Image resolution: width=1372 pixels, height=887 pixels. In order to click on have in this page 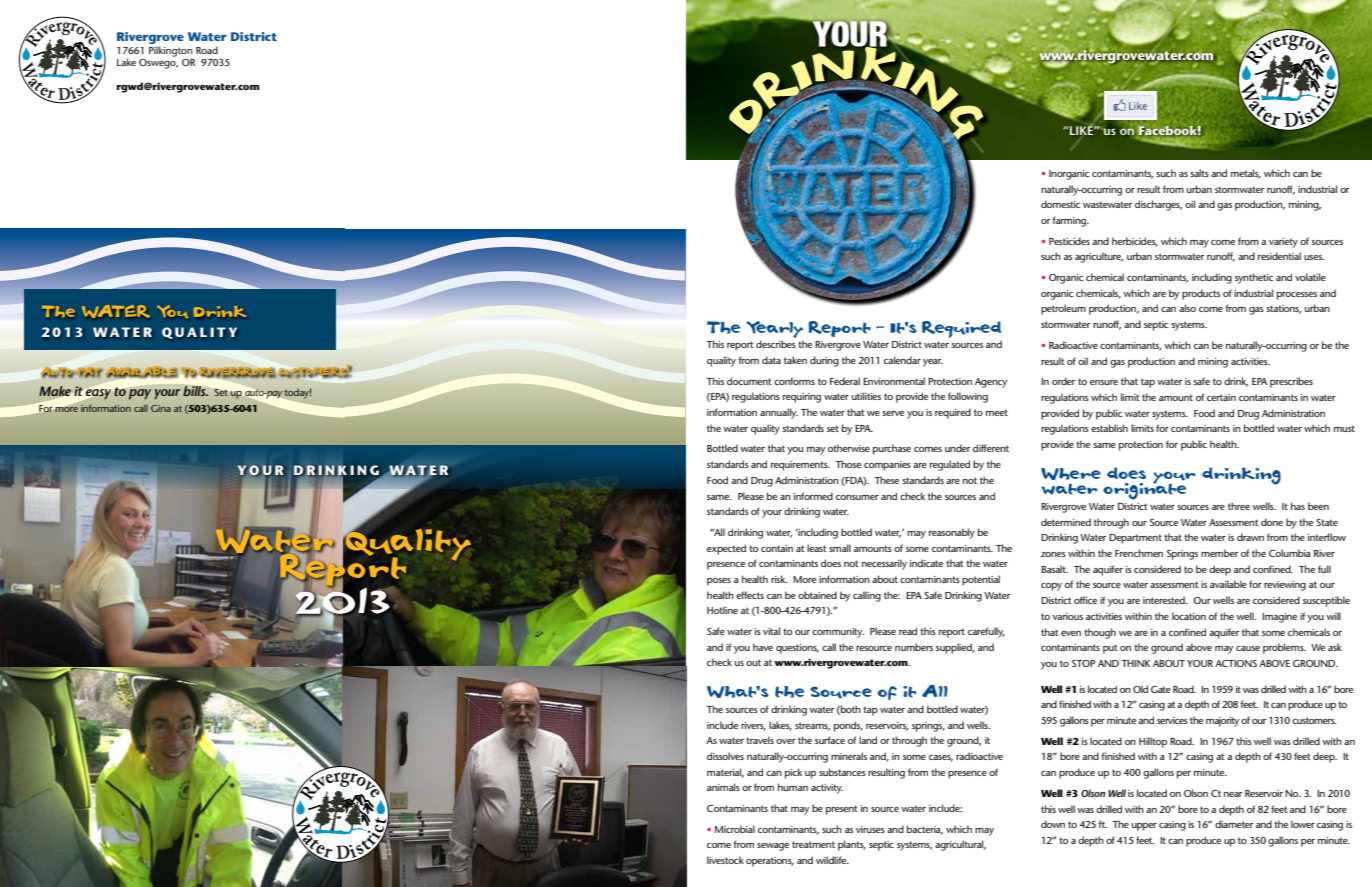, I will do `click(763, 647)`.
